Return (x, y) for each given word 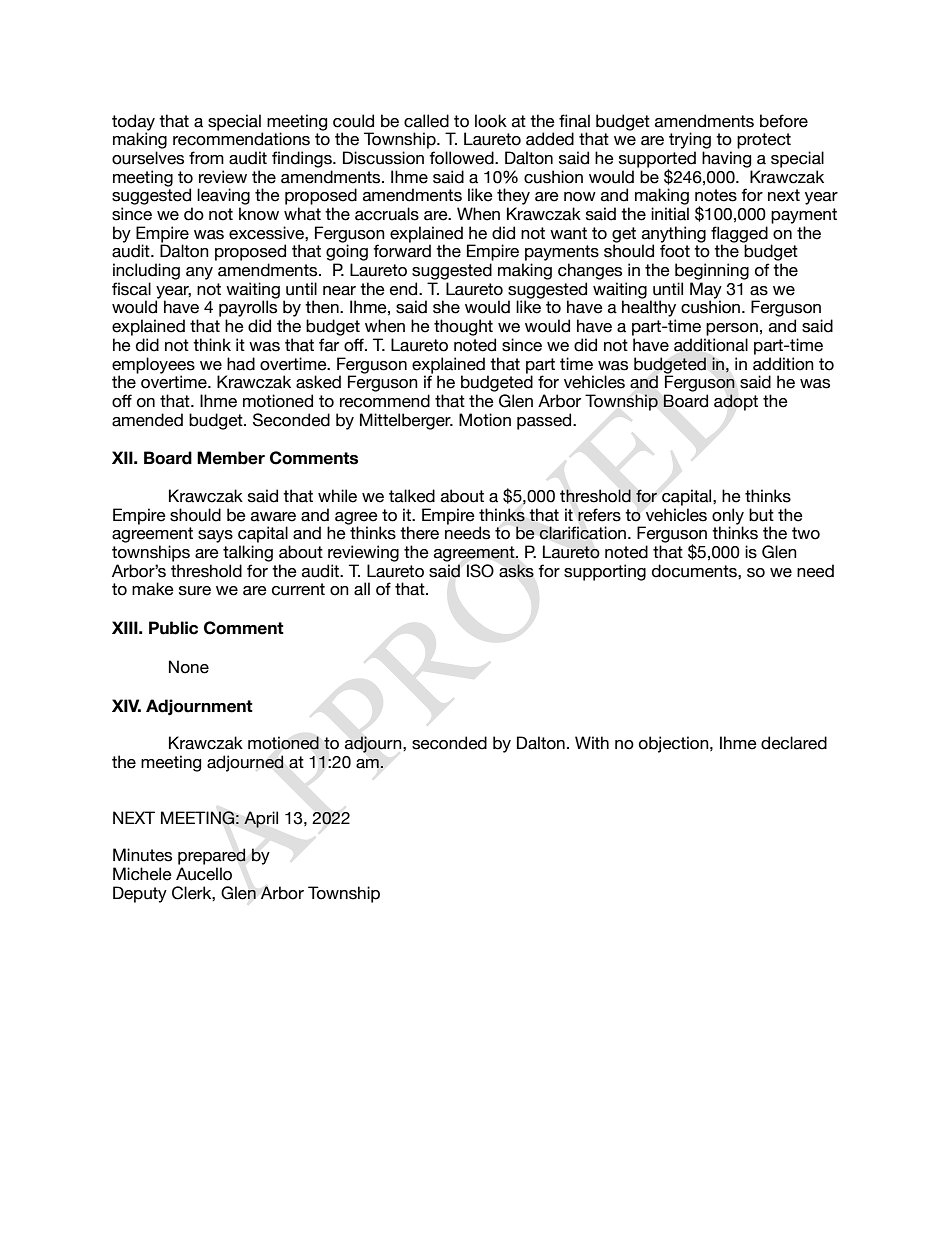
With (592, 742)
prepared (212, 856)
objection (675, 744)
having (726, 159)
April (261, 819)
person (732, 329)
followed (462, 158)
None (189, 667)
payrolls (248, 308)
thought (463, 327)
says (215, 536)
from (206, 158)
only (728, 517)
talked (412, 496)
